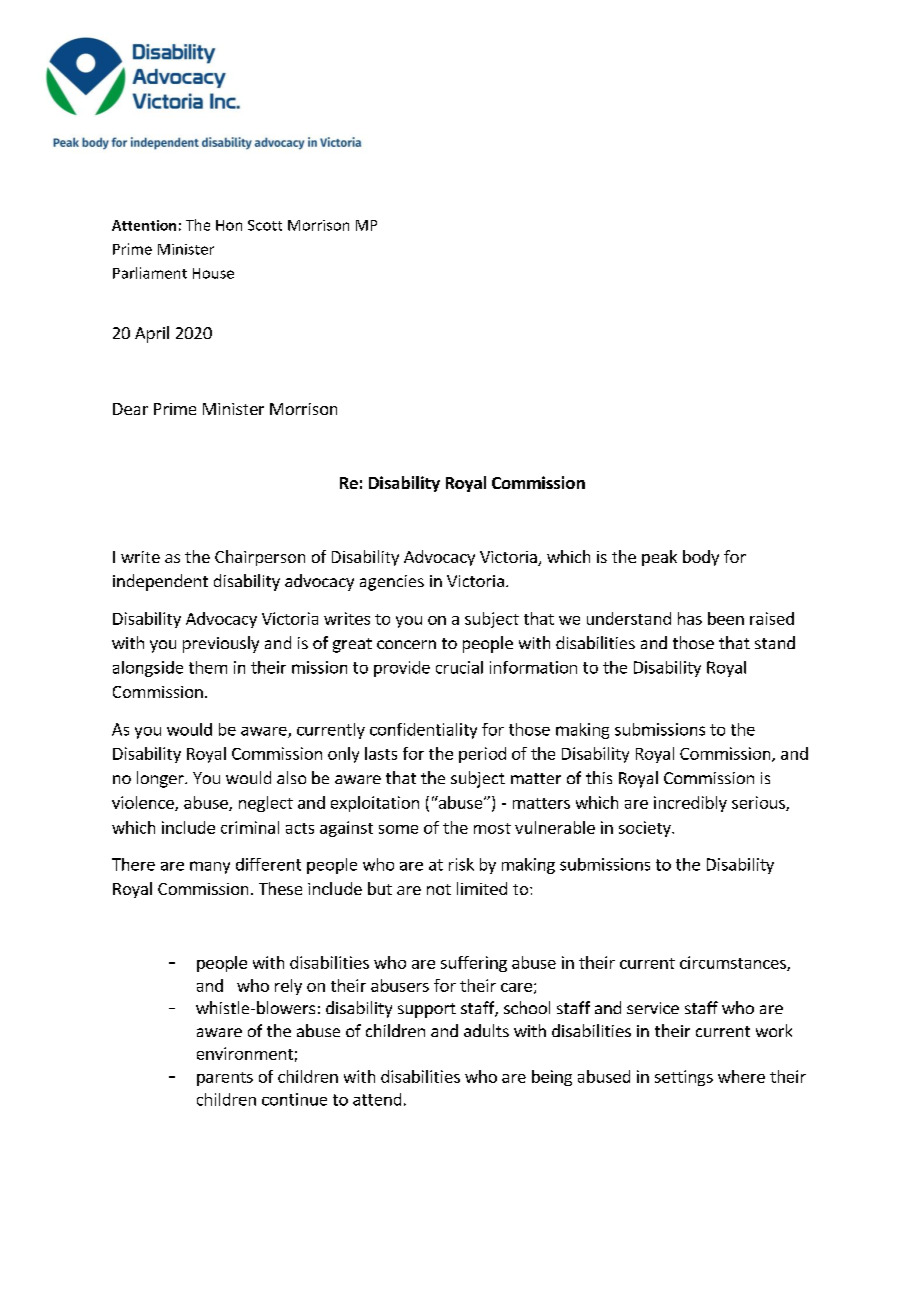  I want to click on parents, so click(225, 1079).
